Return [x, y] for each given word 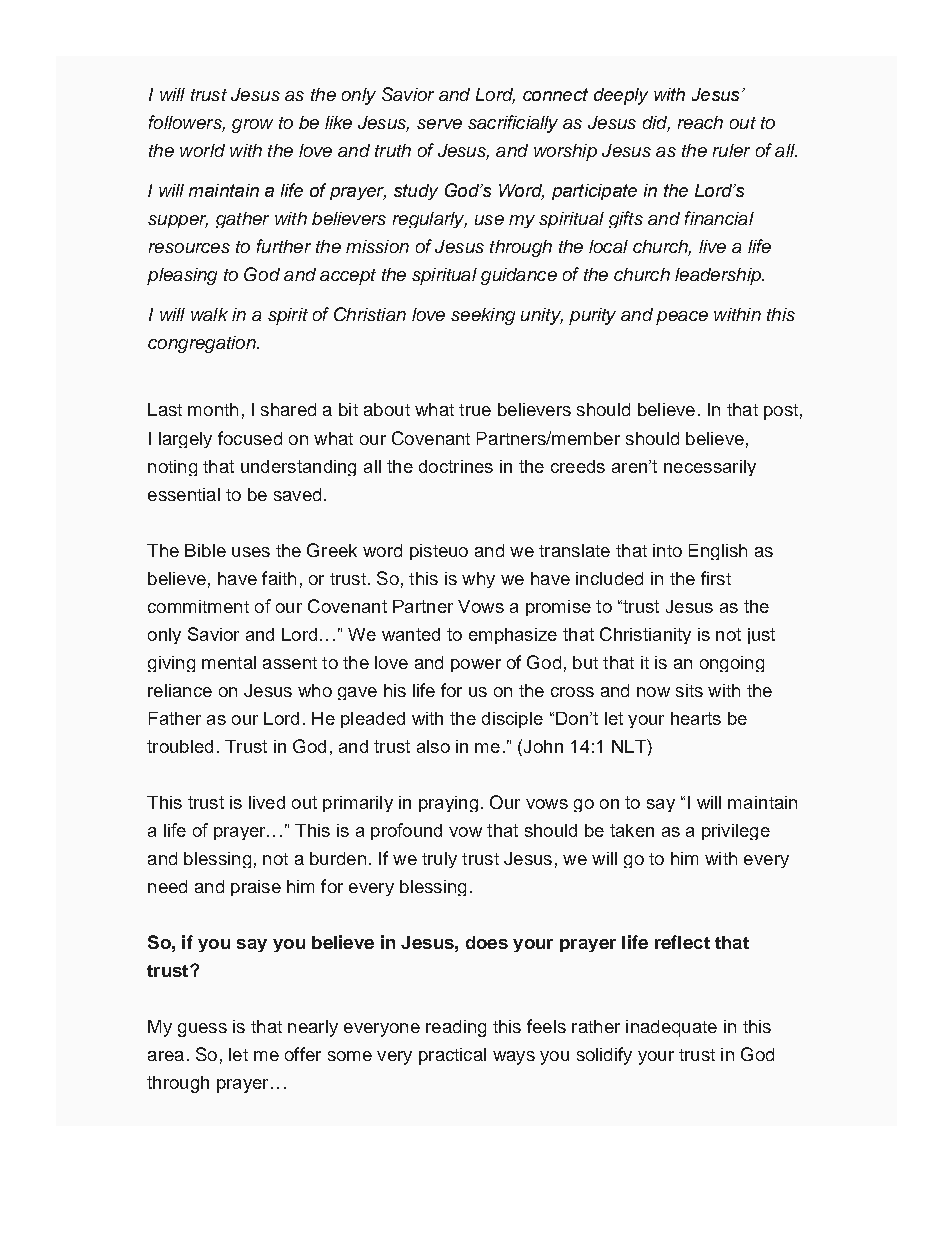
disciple [512, 720]
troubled [180, 746]
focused [250, 438]
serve [439, 124]
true [475, 410]
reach [700, 122]
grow [252, 126]
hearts [696, 718]
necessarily [710, 468]
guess [202, 1030]
